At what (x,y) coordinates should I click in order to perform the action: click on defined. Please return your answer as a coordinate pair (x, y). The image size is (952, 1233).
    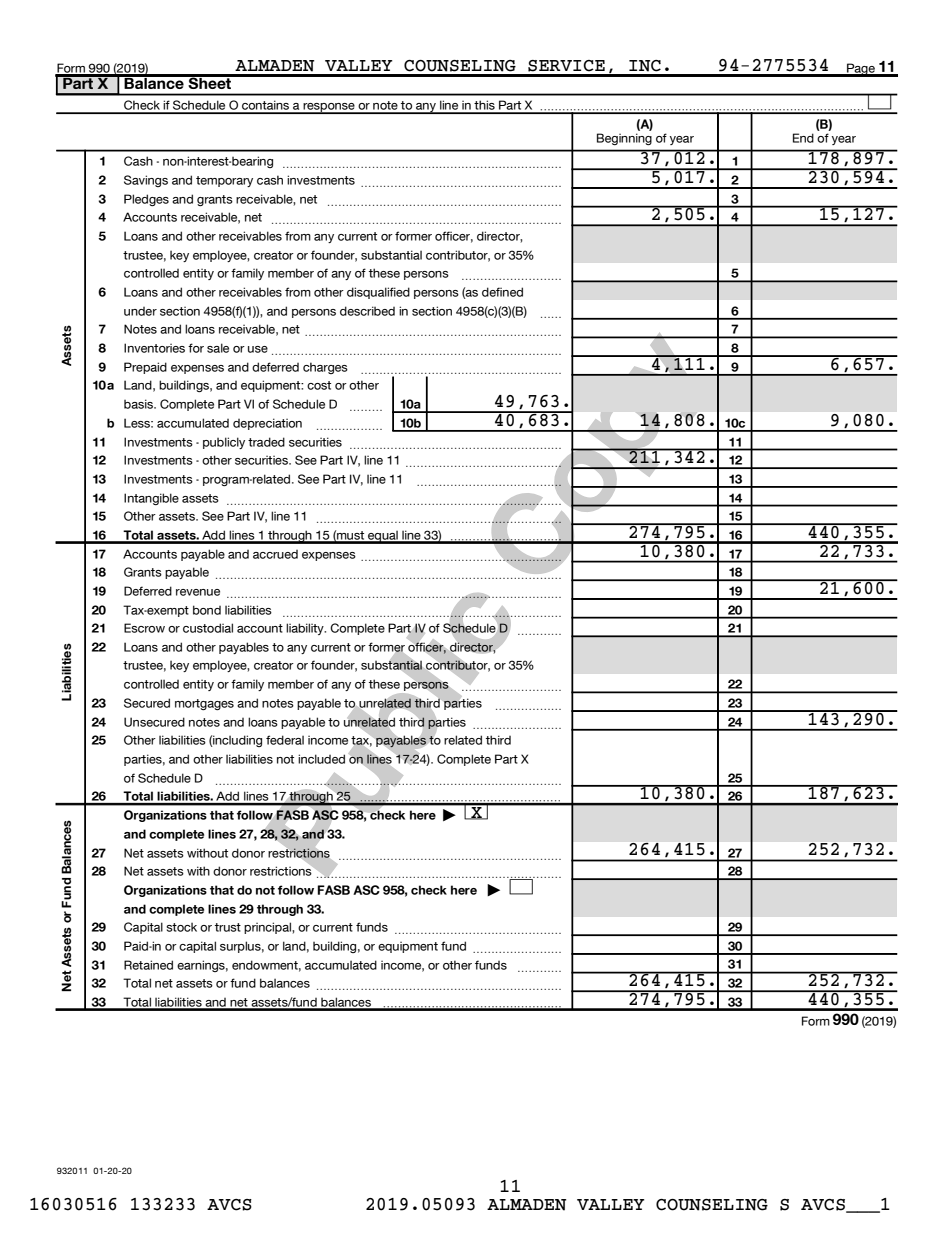
    Looking at the image, I should click on (502, 292).
